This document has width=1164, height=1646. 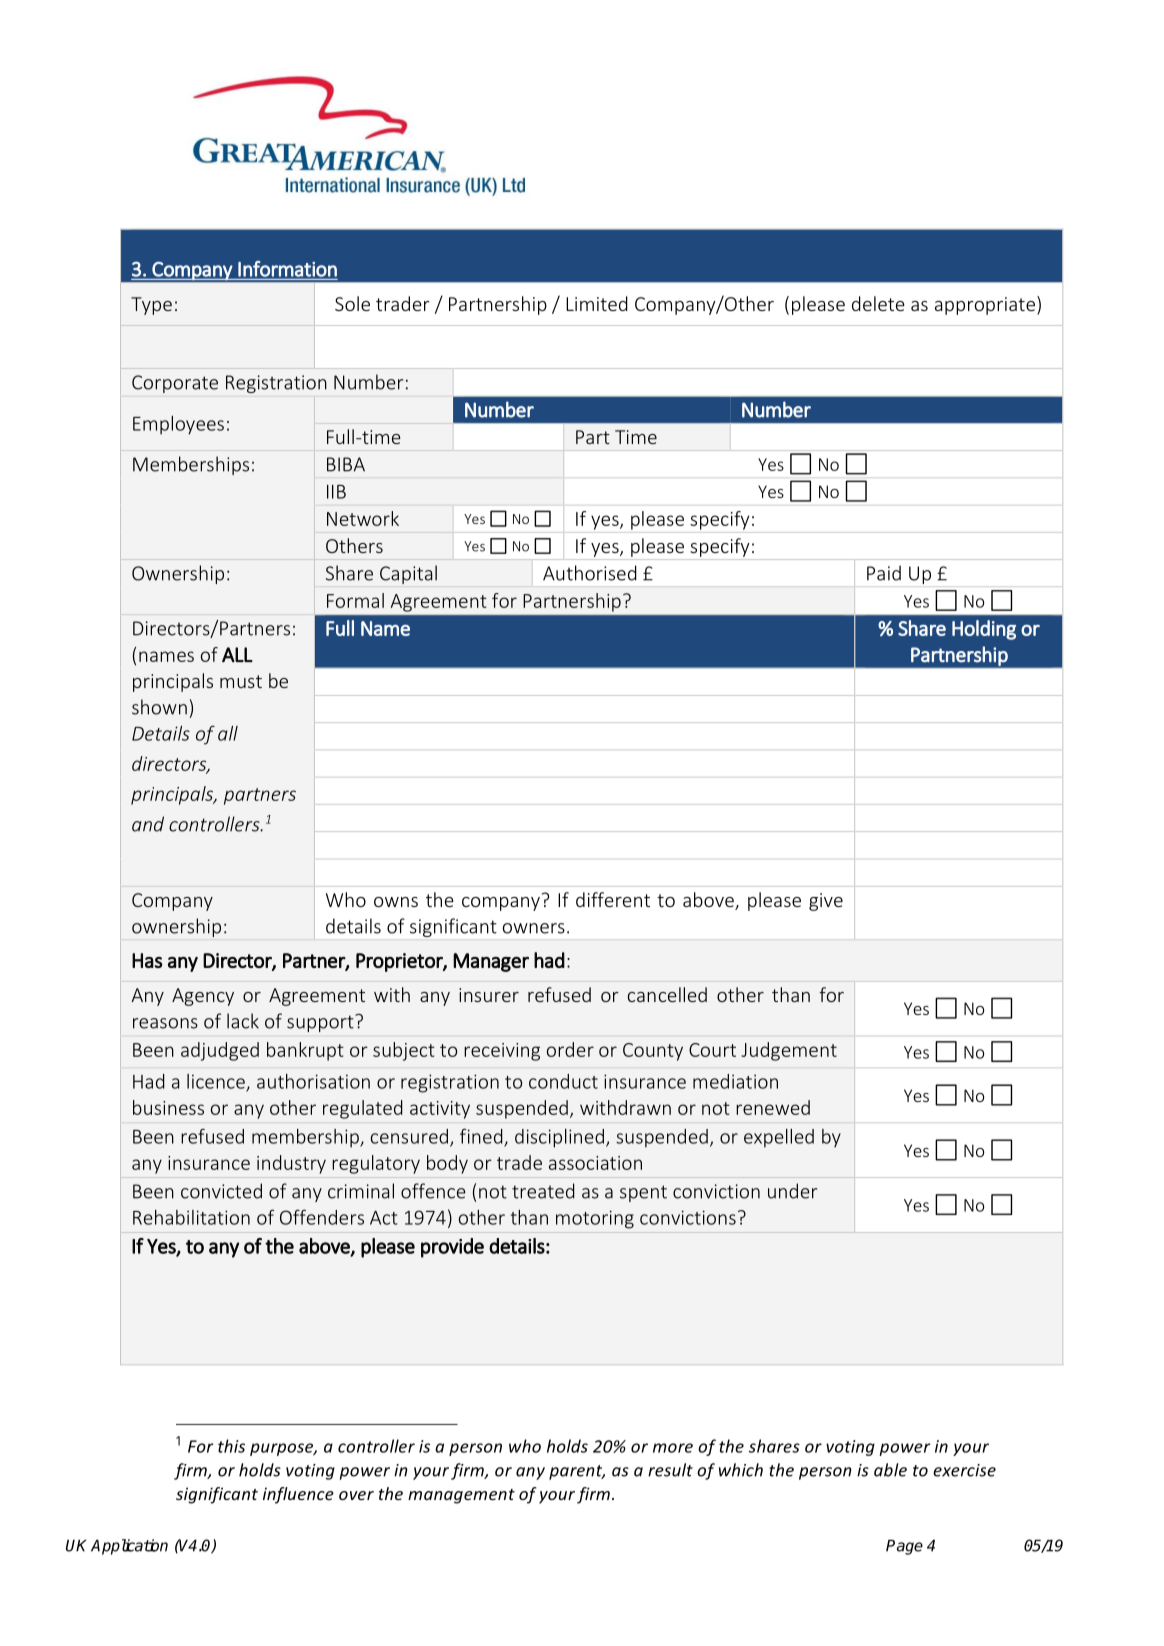 I want to click on give, so click(x=826, y=902).
